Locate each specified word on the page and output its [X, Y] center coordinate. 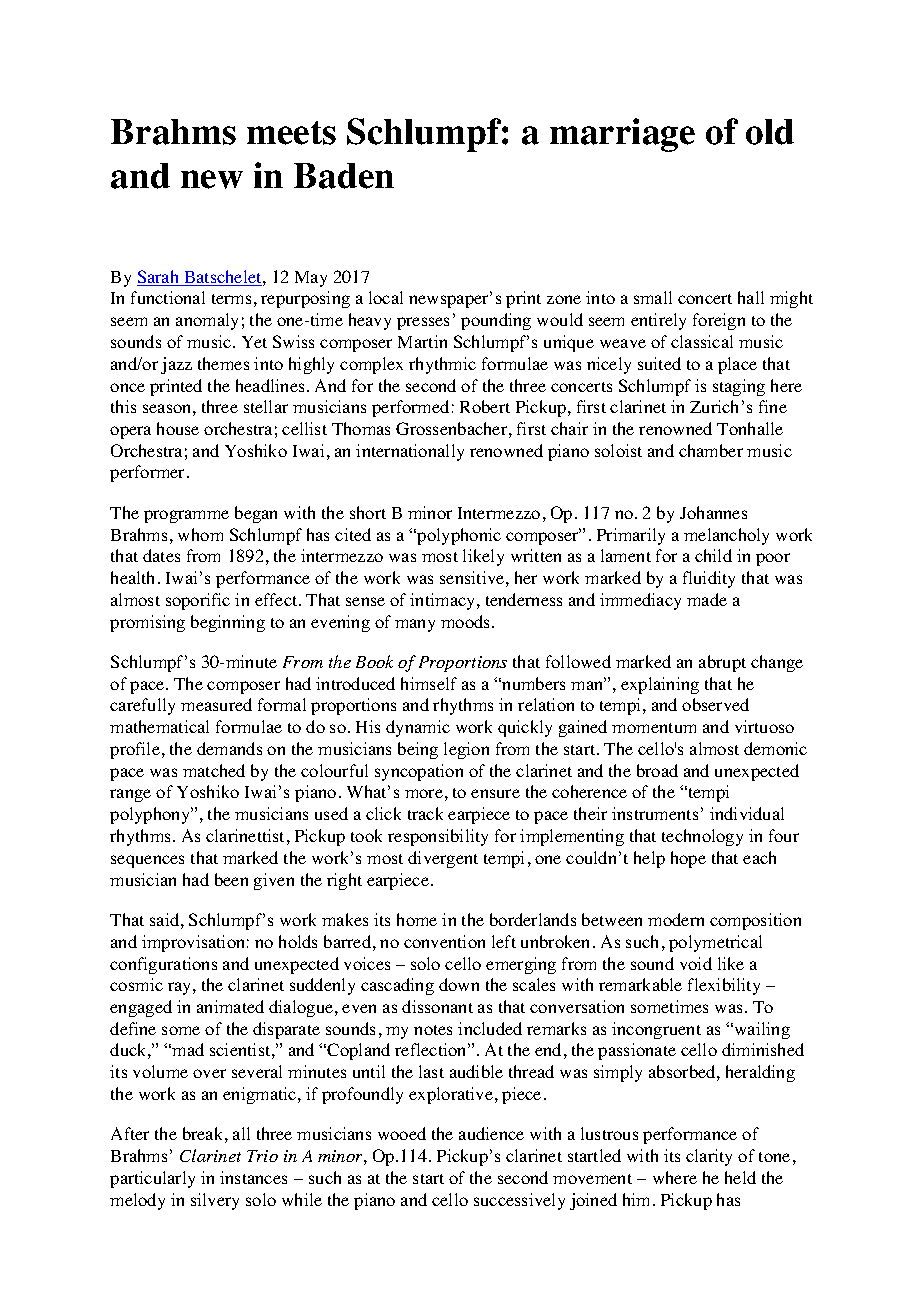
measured [216, 704]
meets [291, 133]
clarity [709, 1157]
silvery [215, 1201]
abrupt [722, 663]
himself [429, 683]
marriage [622, 135]
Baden [344, 176]
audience [491, 1133]
